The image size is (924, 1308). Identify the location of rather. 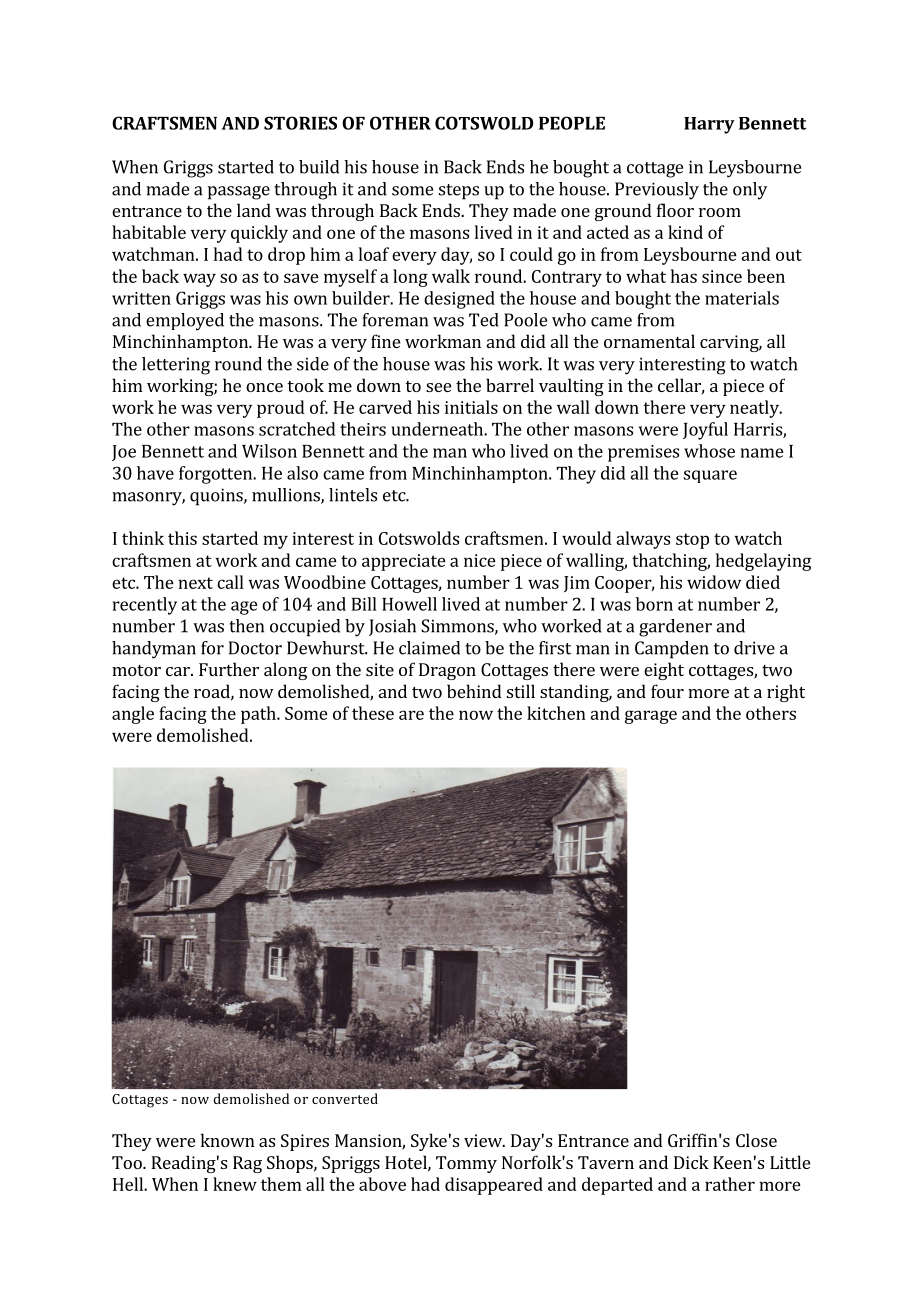
(730, 1184).
